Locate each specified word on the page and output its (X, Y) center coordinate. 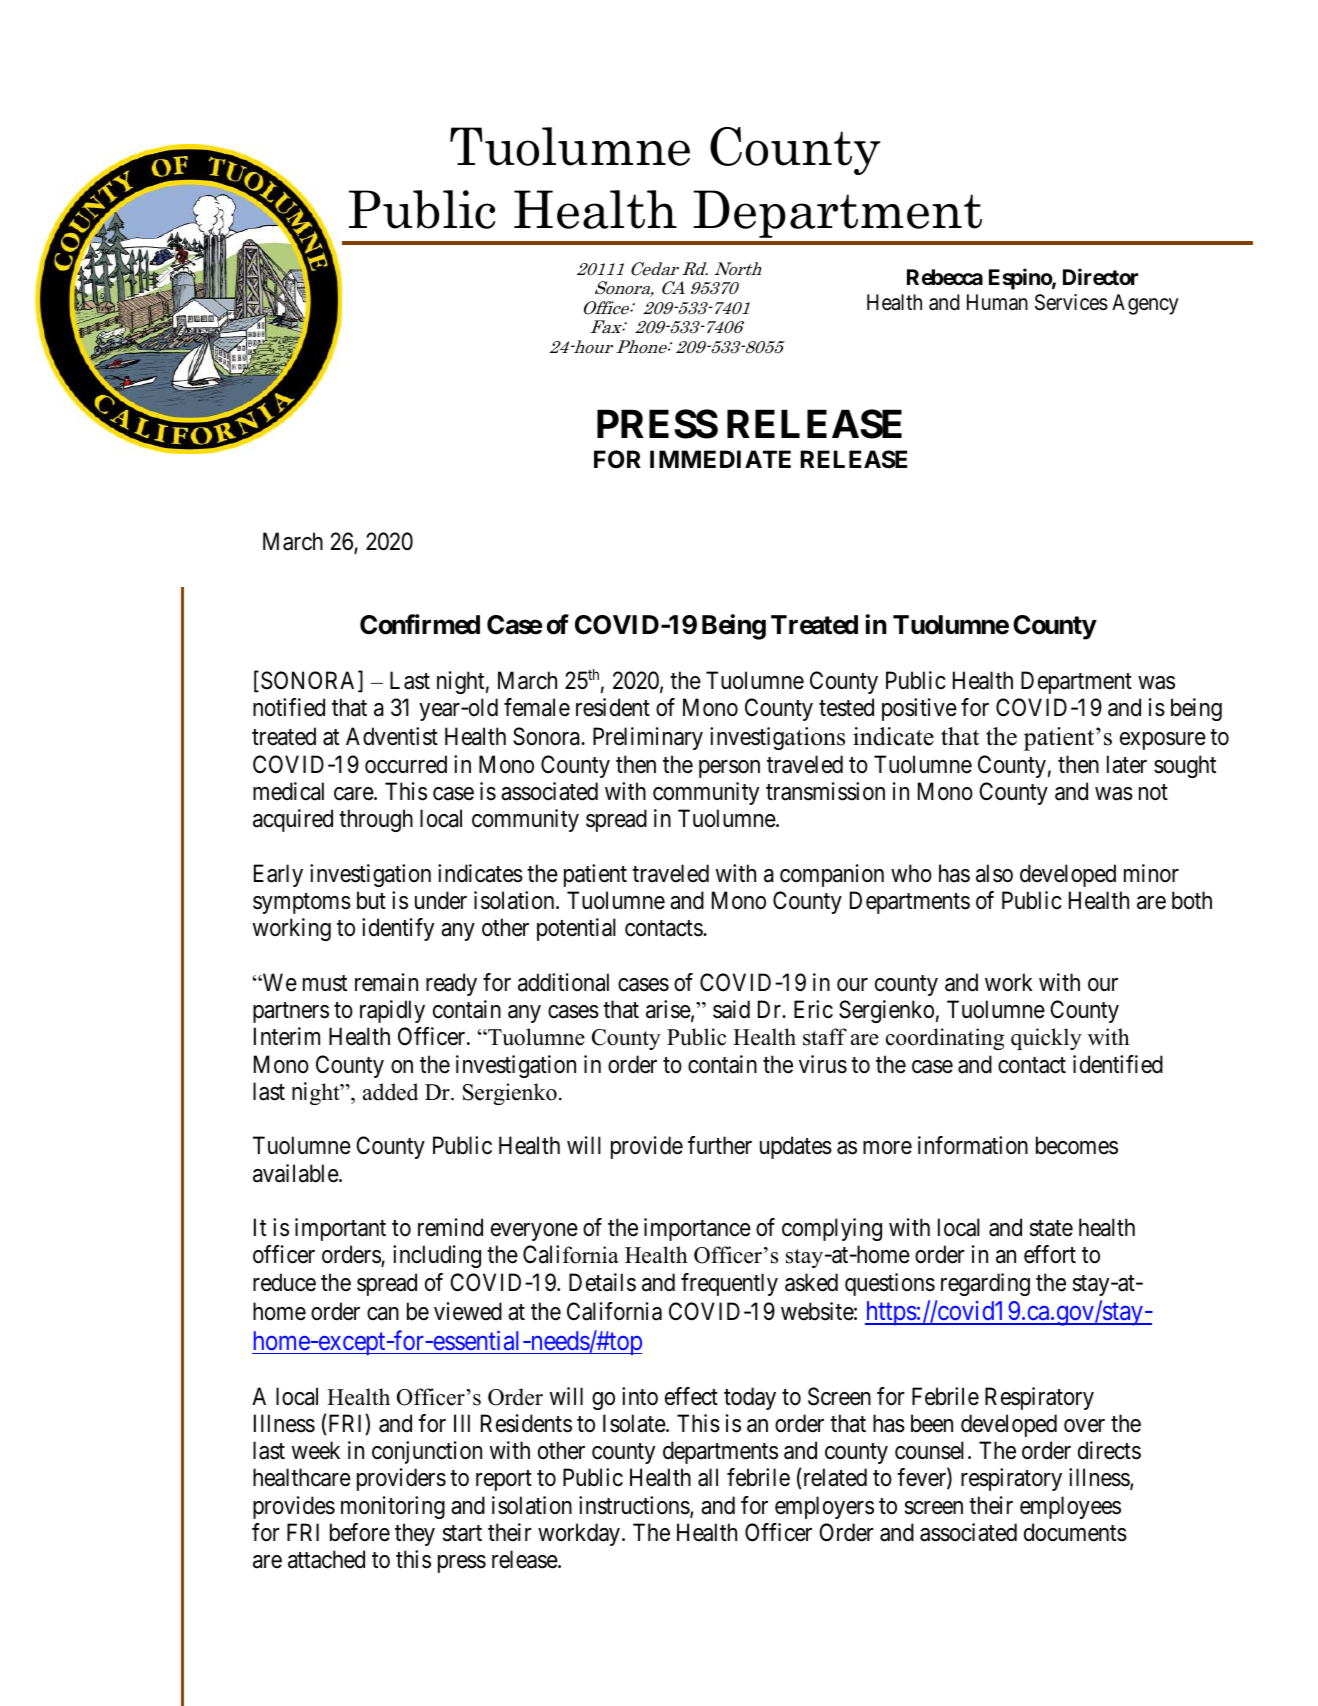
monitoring (393, 1507)
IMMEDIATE (720, 459)
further (720, 1145)
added (390, 1092)
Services (1071, 302)
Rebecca (945, 277)
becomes (1077, 1145)
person (729, 769)
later (1127, 764)
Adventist (392, 736)
